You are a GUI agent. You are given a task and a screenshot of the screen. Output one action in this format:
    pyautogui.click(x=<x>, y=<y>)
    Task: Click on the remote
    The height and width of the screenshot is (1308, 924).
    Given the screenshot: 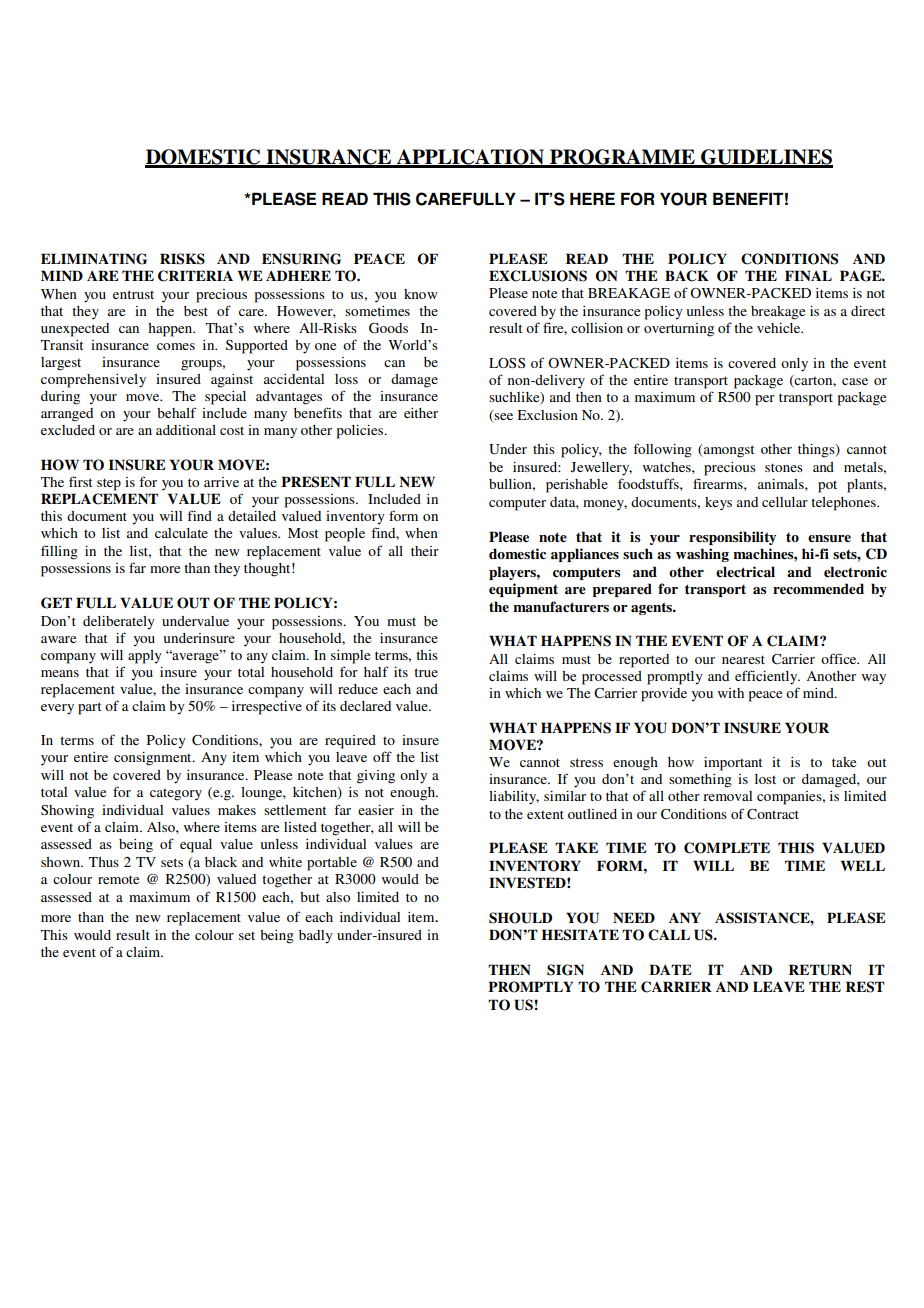 What is the action you would take?
    pyautogui.click(x=118, y=879)
